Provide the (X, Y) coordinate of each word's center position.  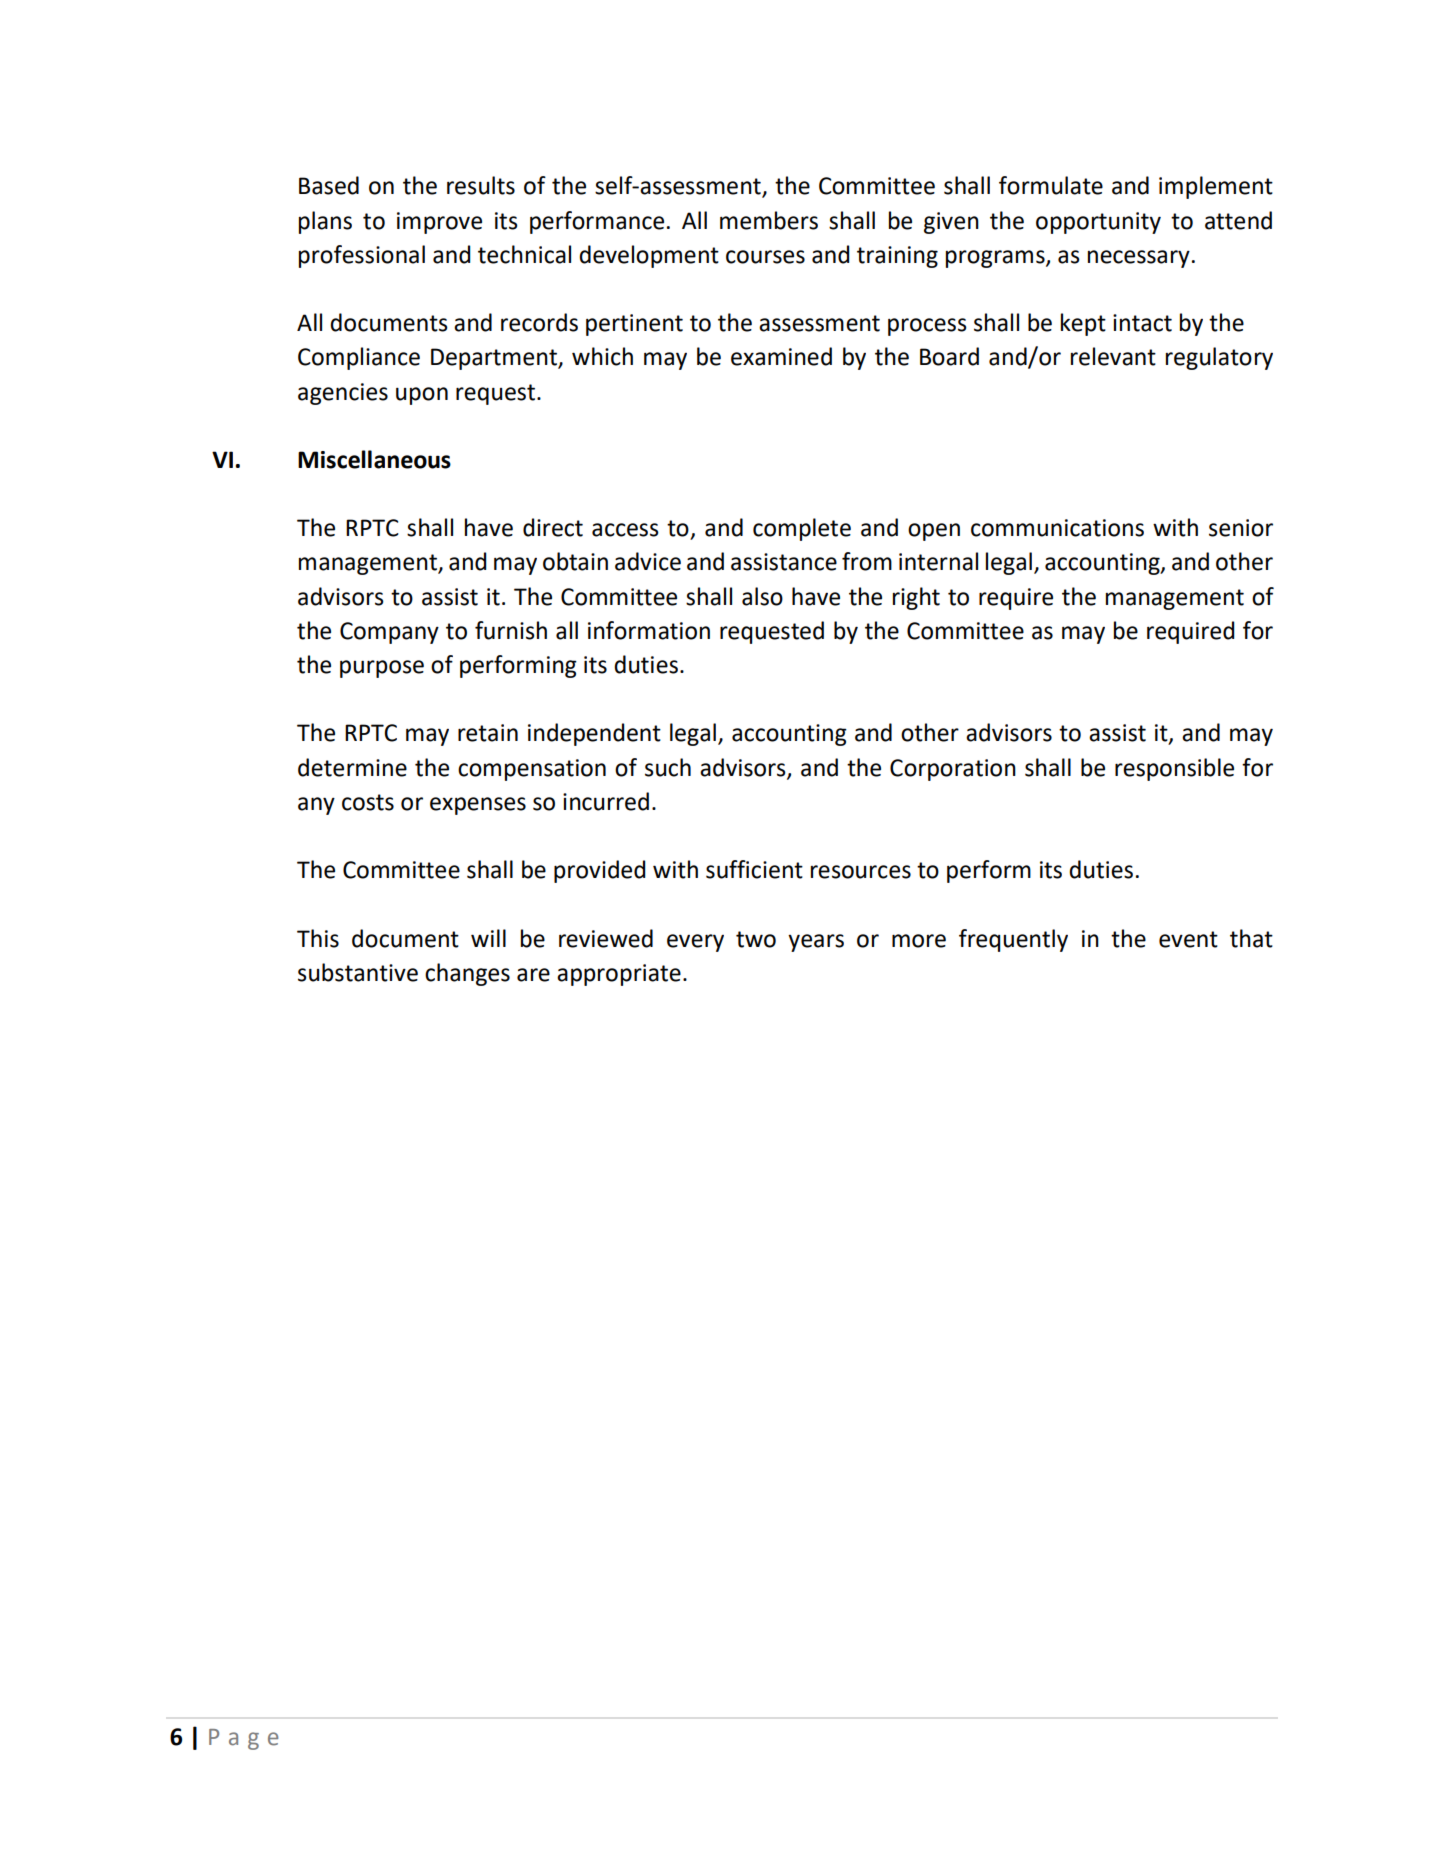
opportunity (1098, 223)
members (769, 220)
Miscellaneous (374, 459)
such (668, 767)
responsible (1174, 769)
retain (488, 733)
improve (439, 223)
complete (802, 529)
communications (1057, 528)
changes (467, 974)
